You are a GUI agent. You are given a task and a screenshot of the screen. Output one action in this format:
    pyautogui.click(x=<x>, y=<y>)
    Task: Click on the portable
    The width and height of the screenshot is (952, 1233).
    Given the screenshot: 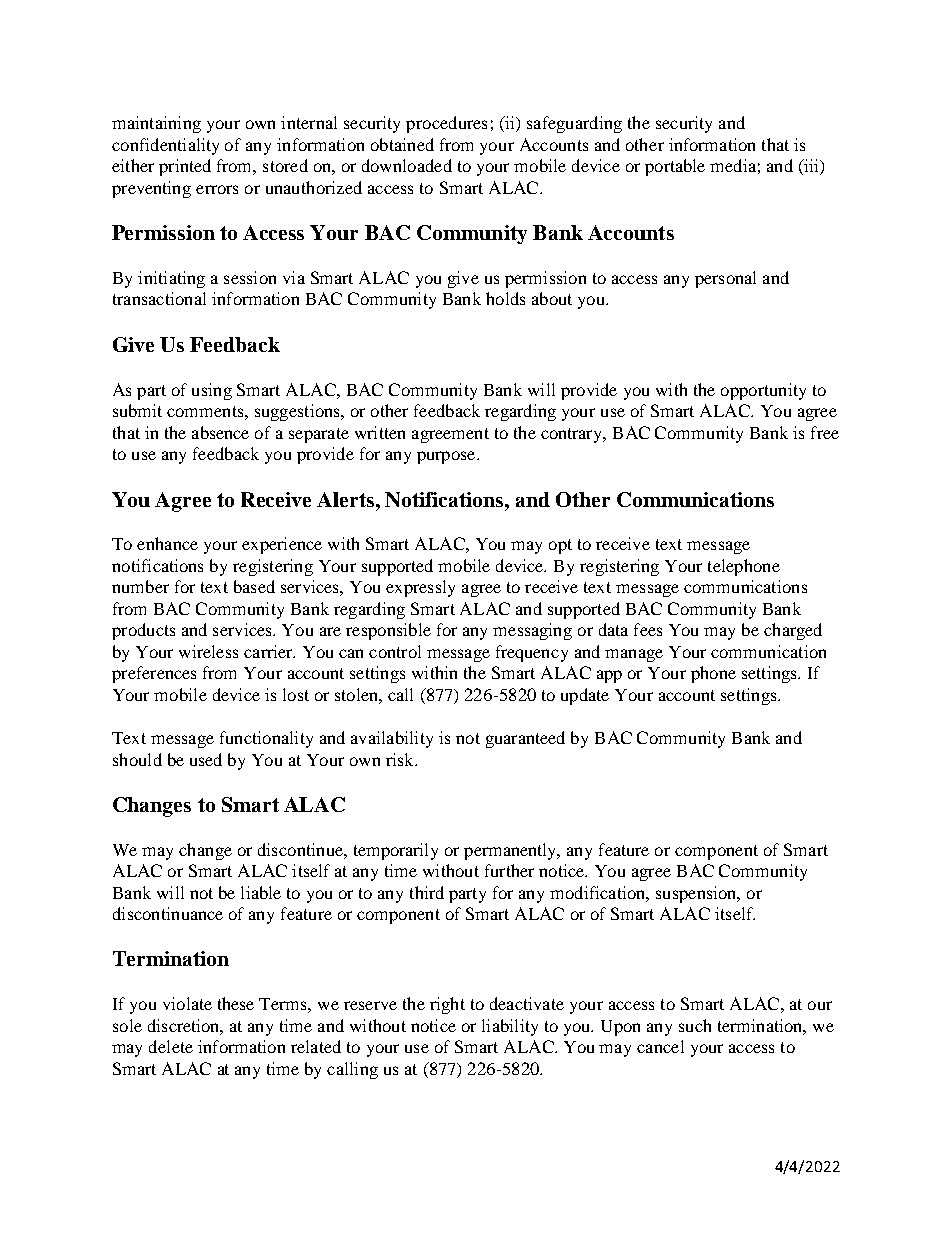 What is the action you would take?
    pyautogui.click(x=675, y=167)
